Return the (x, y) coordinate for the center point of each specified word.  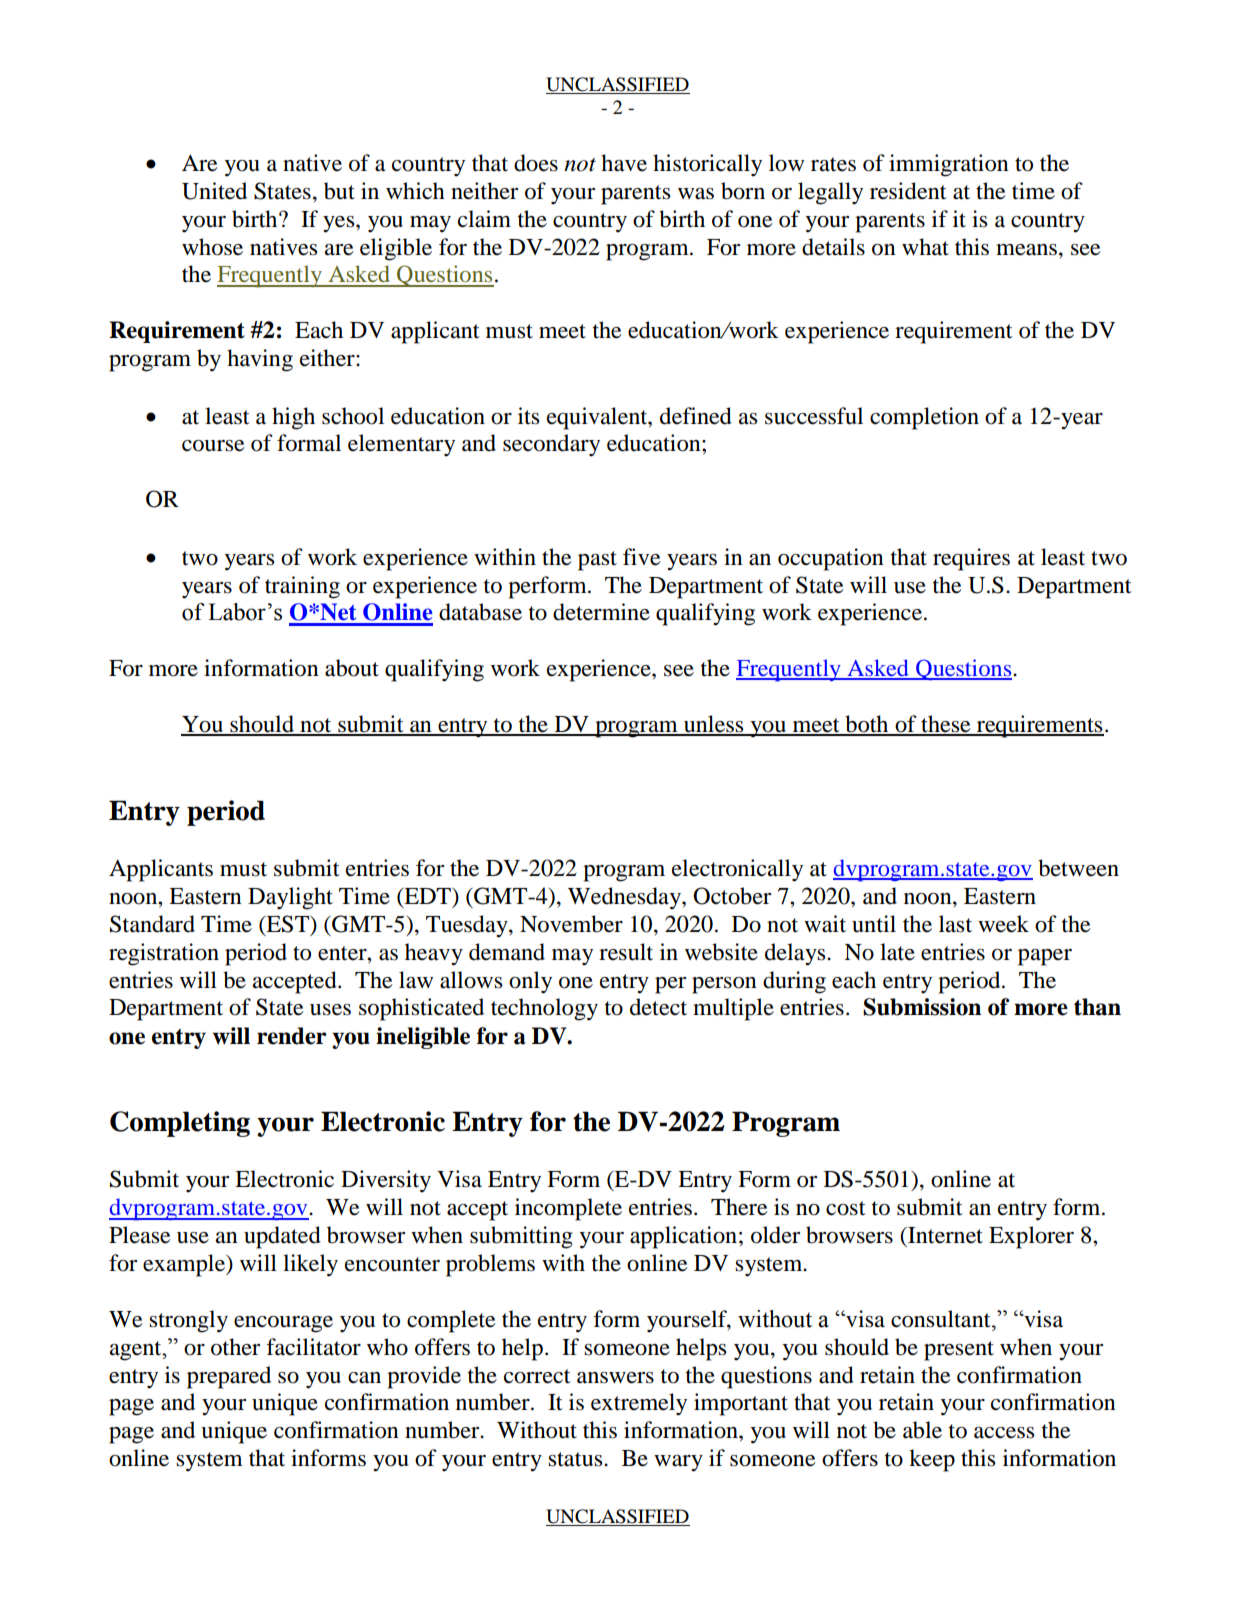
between (1078, 868)
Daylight (290, 898)
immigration (949, 165)
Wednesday (625, 898)
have (624, 163)
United (214, 191)
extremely (639, 1404)
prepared (229, 1377)
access (1004, 1433)
